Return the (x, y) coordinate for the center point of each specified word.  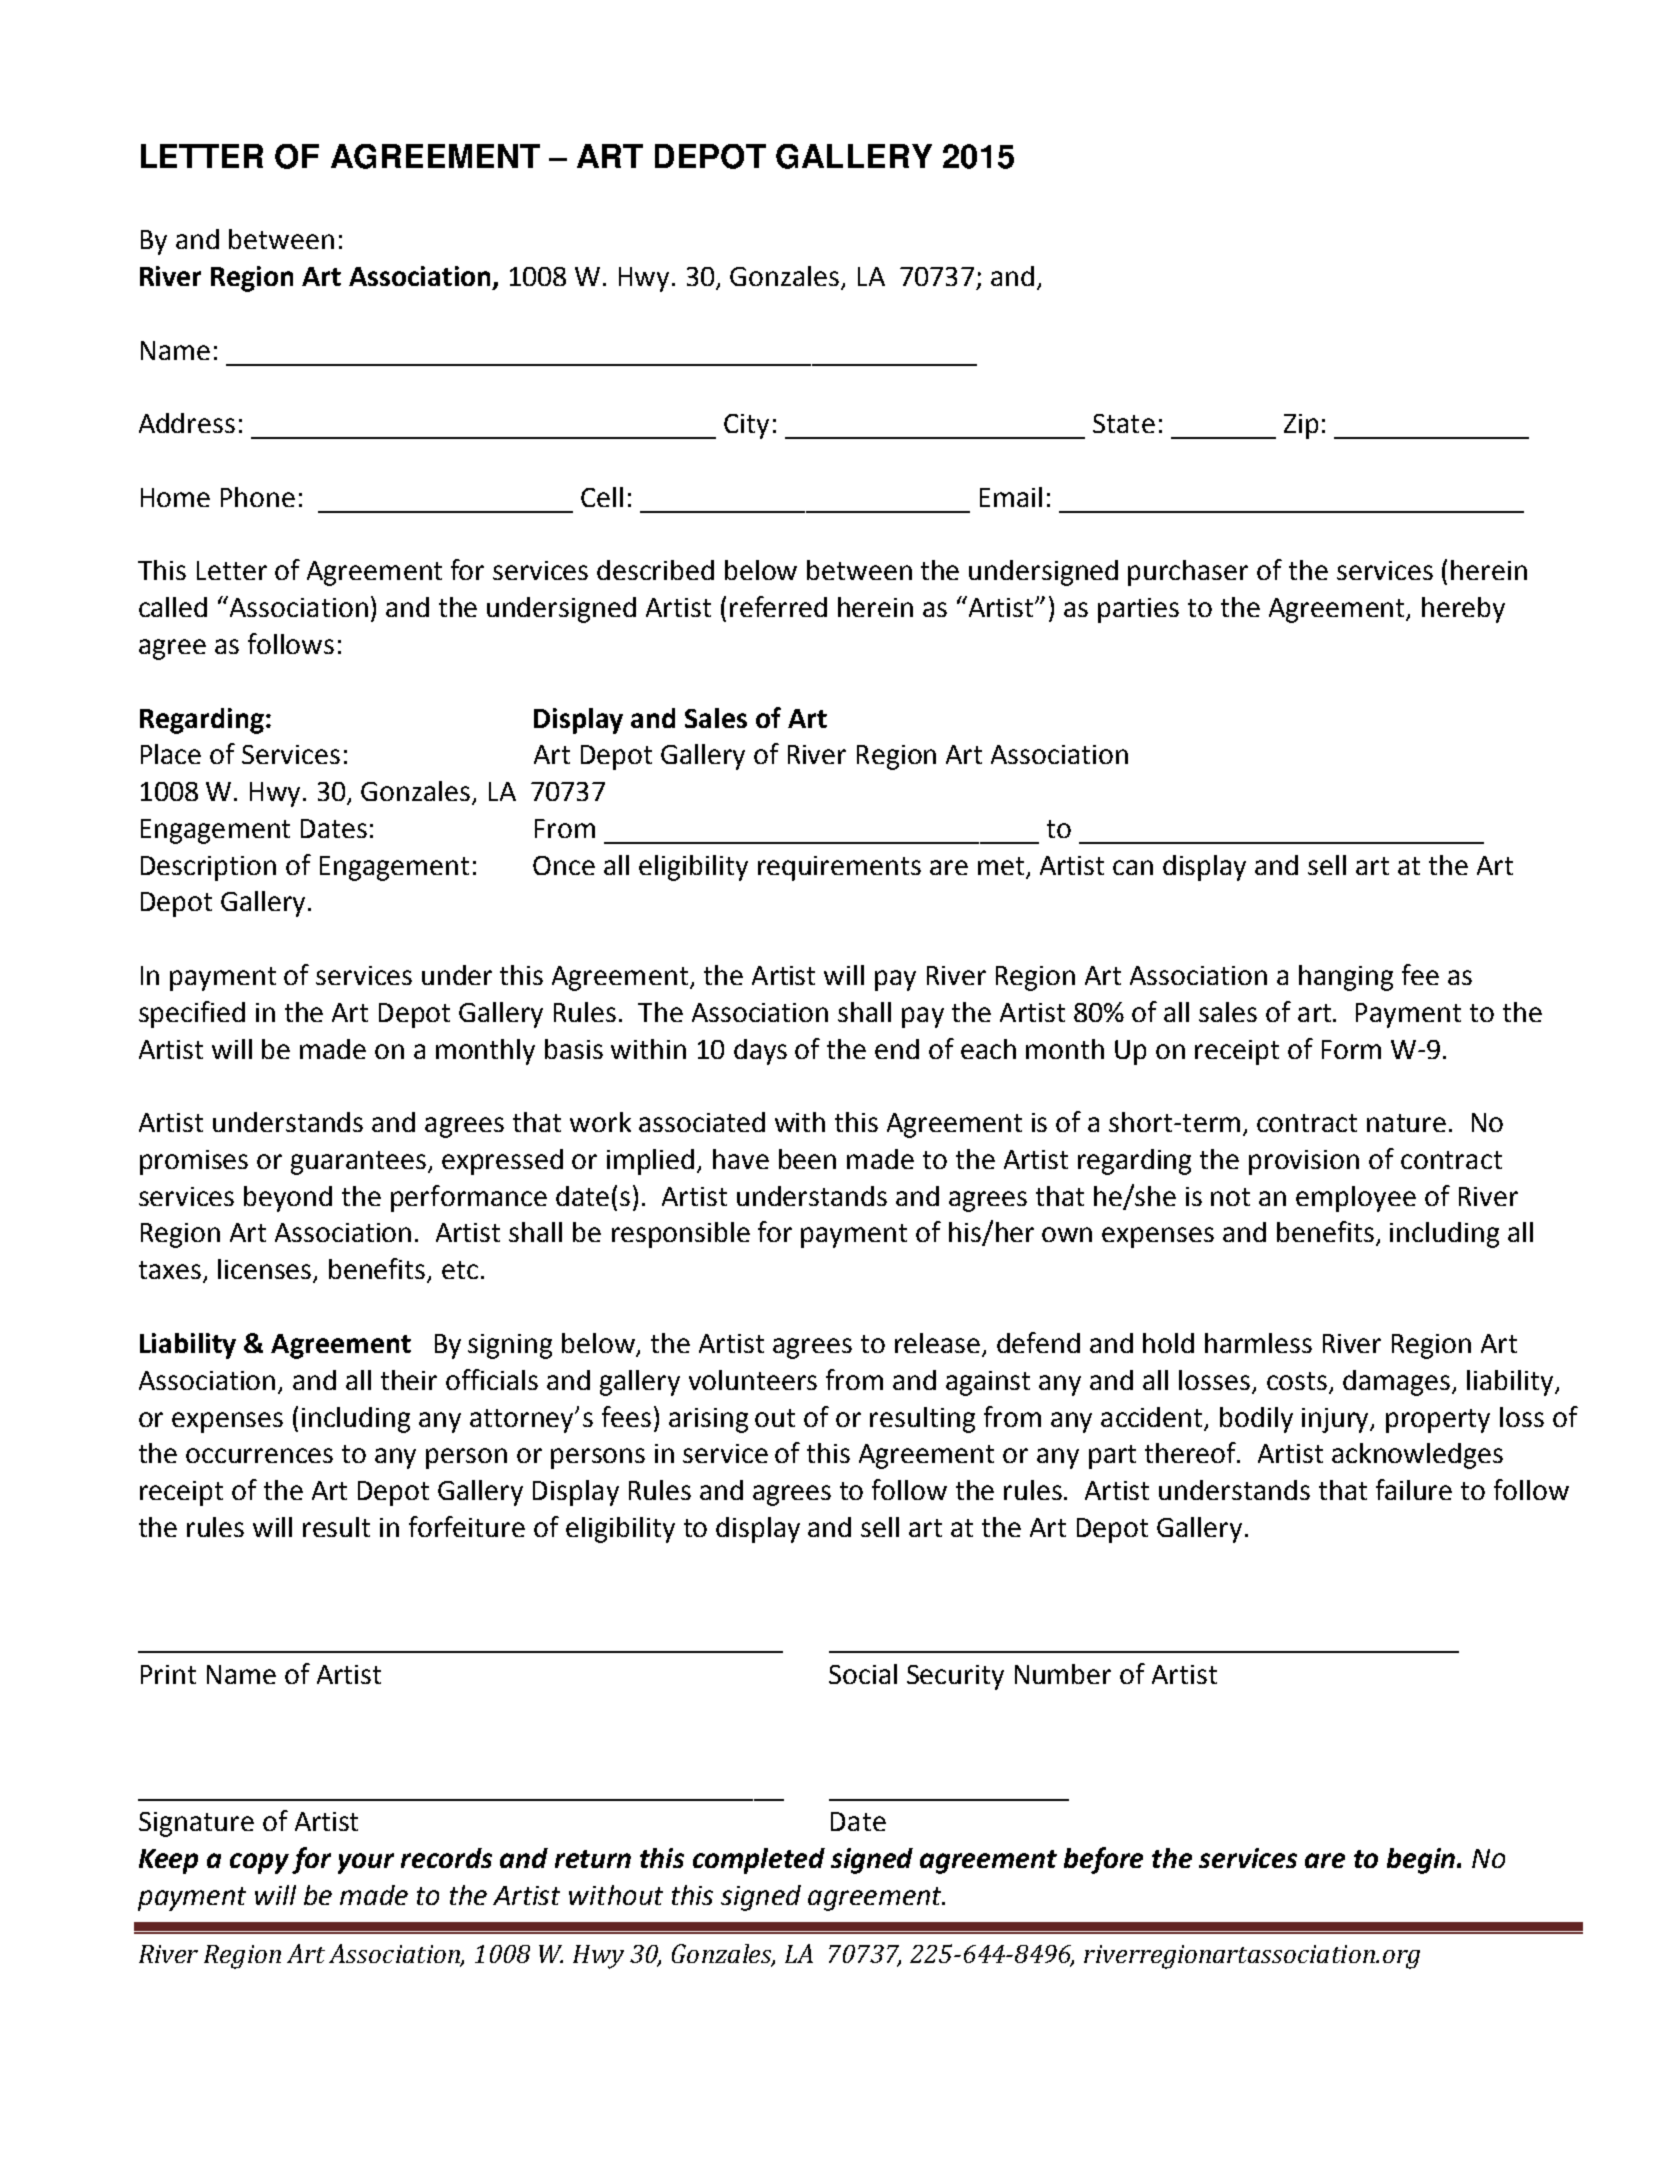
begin (1421, 1861)
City (746, 426)
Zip (1301, 426)
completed (759, 1861)
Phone (258, 497)
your (366, 1863)
